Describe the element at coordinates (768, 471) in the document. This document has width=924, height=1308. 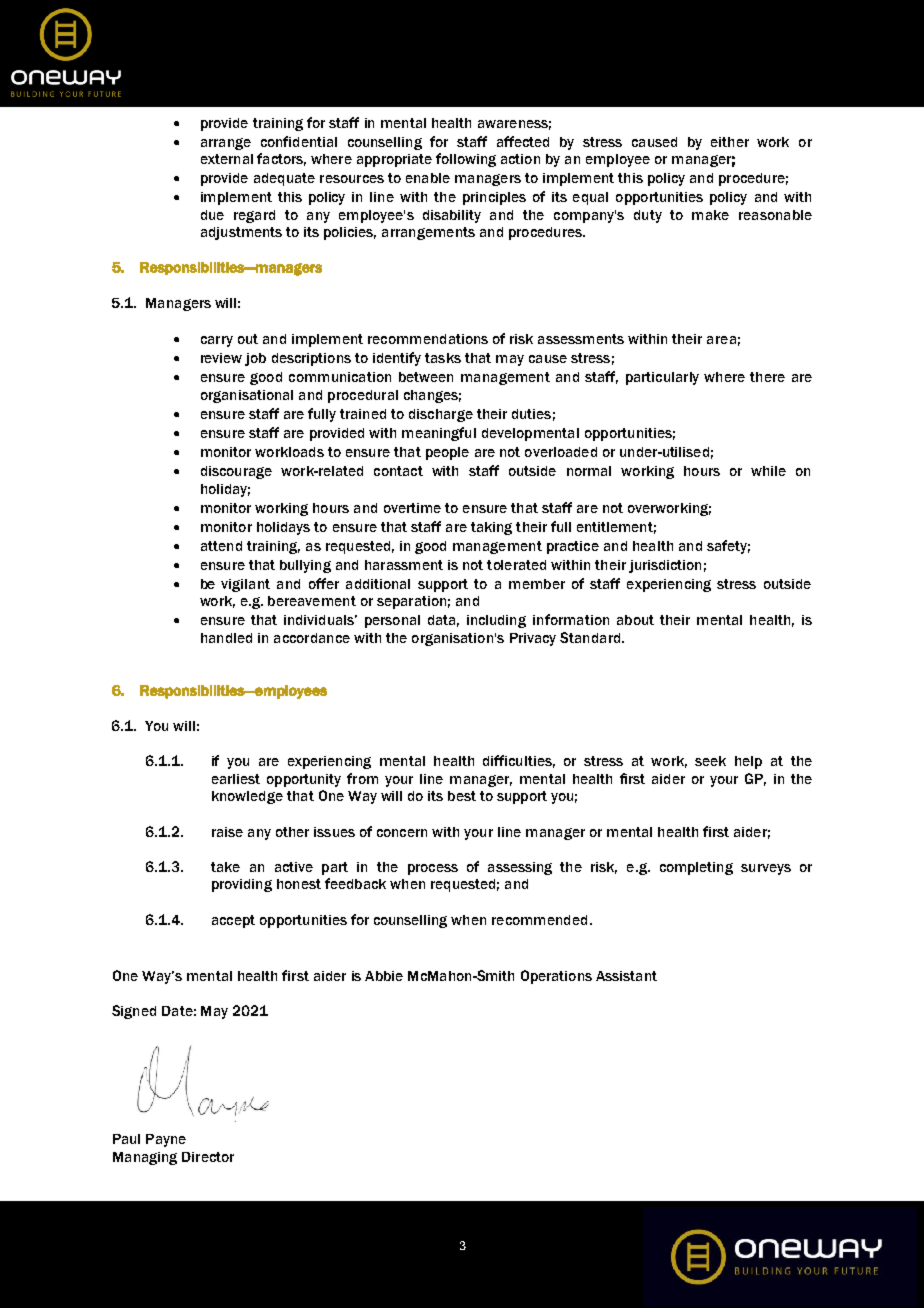
I see `while` at that location.
